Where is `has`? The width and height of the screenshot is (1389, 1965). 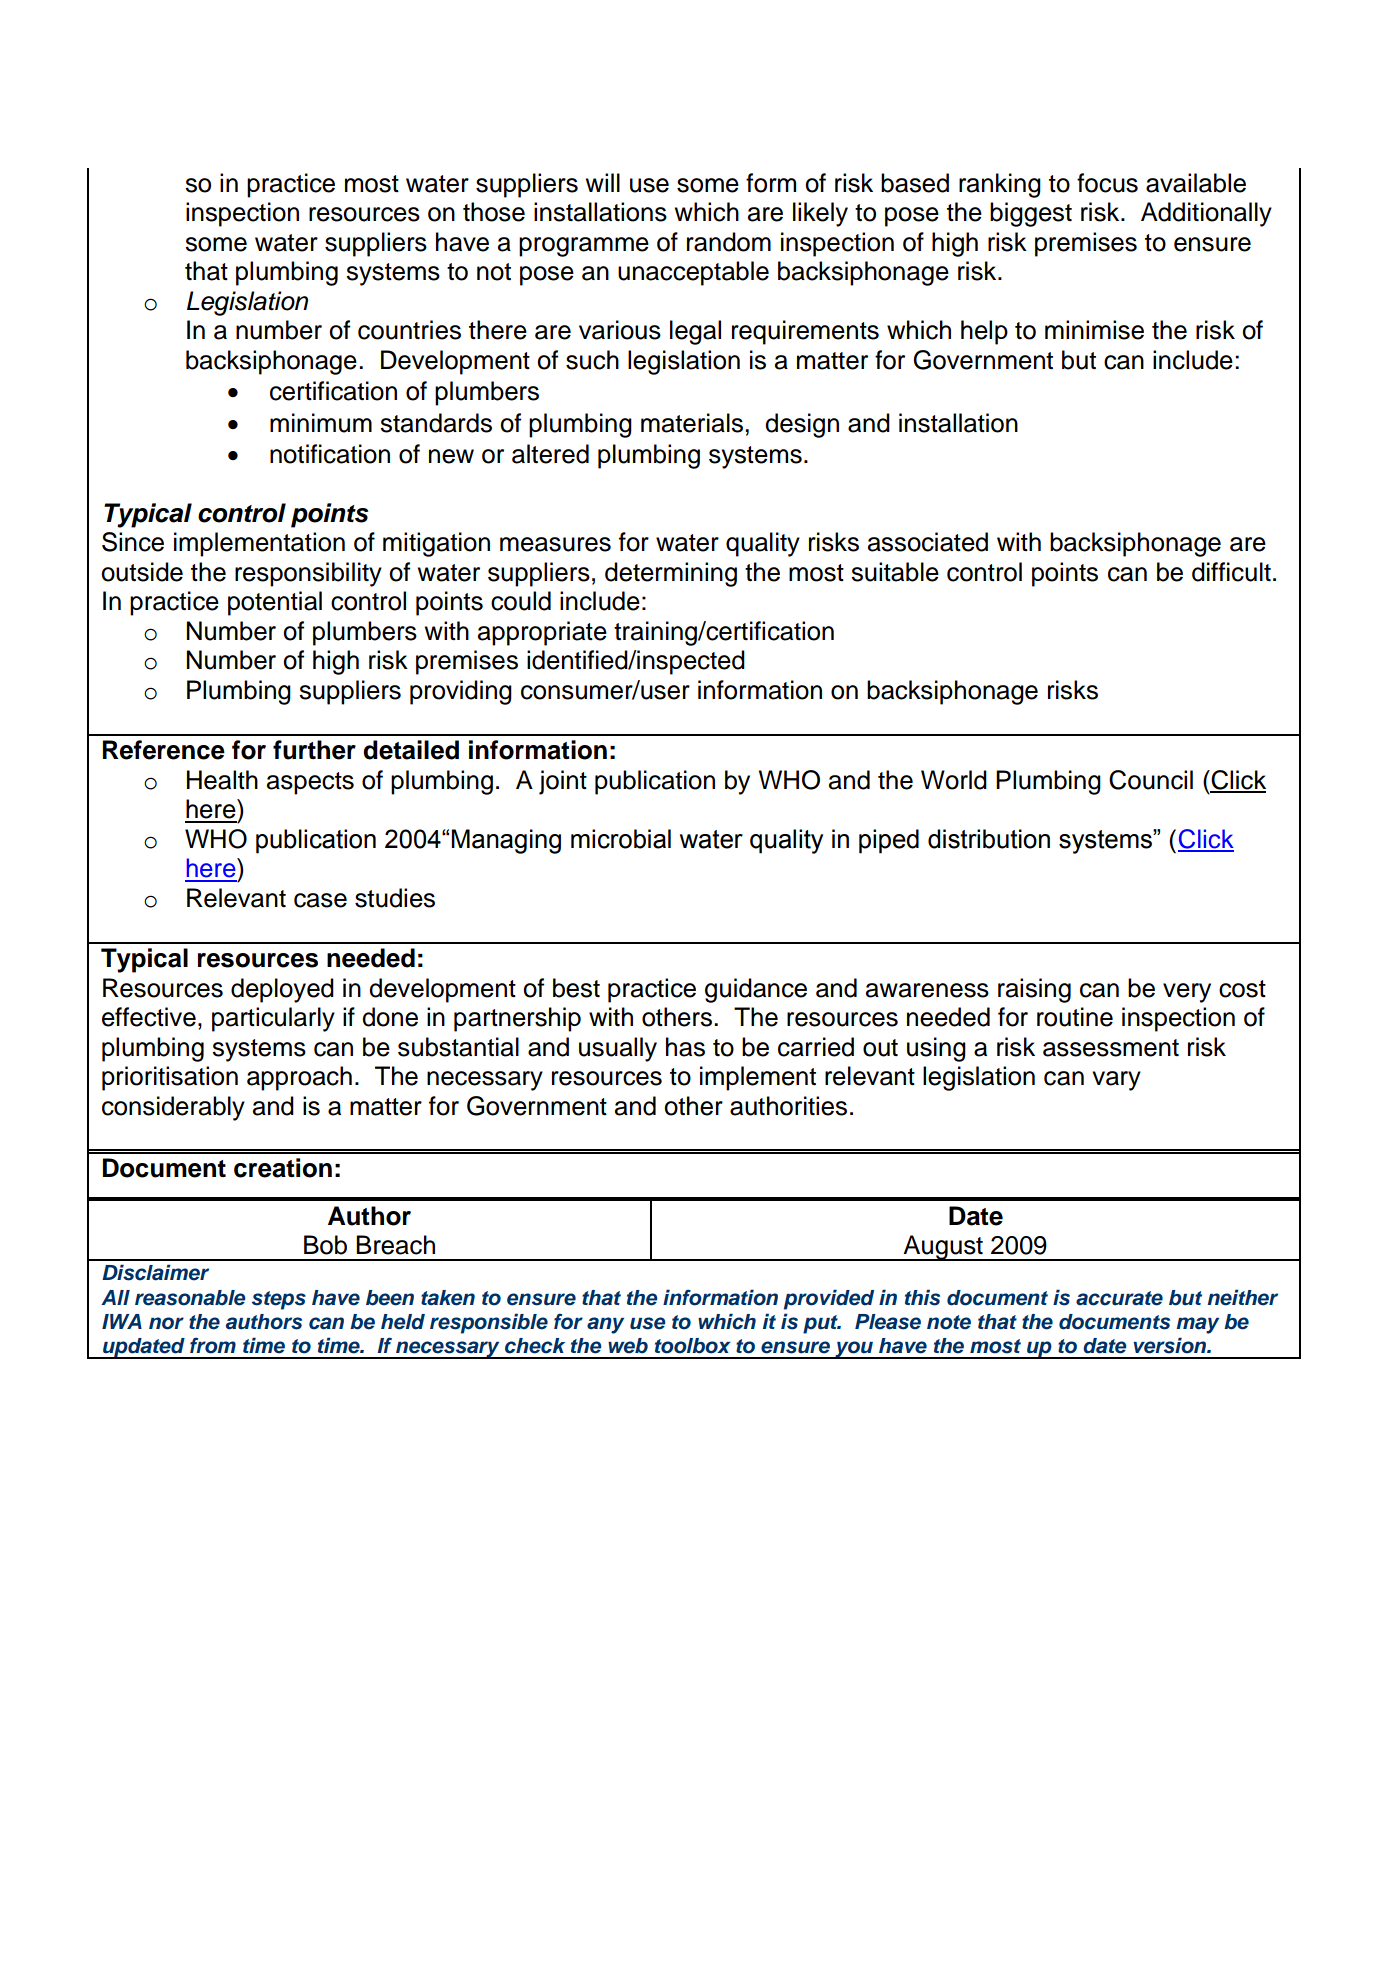
has is located at coordinates (685, 1047).
